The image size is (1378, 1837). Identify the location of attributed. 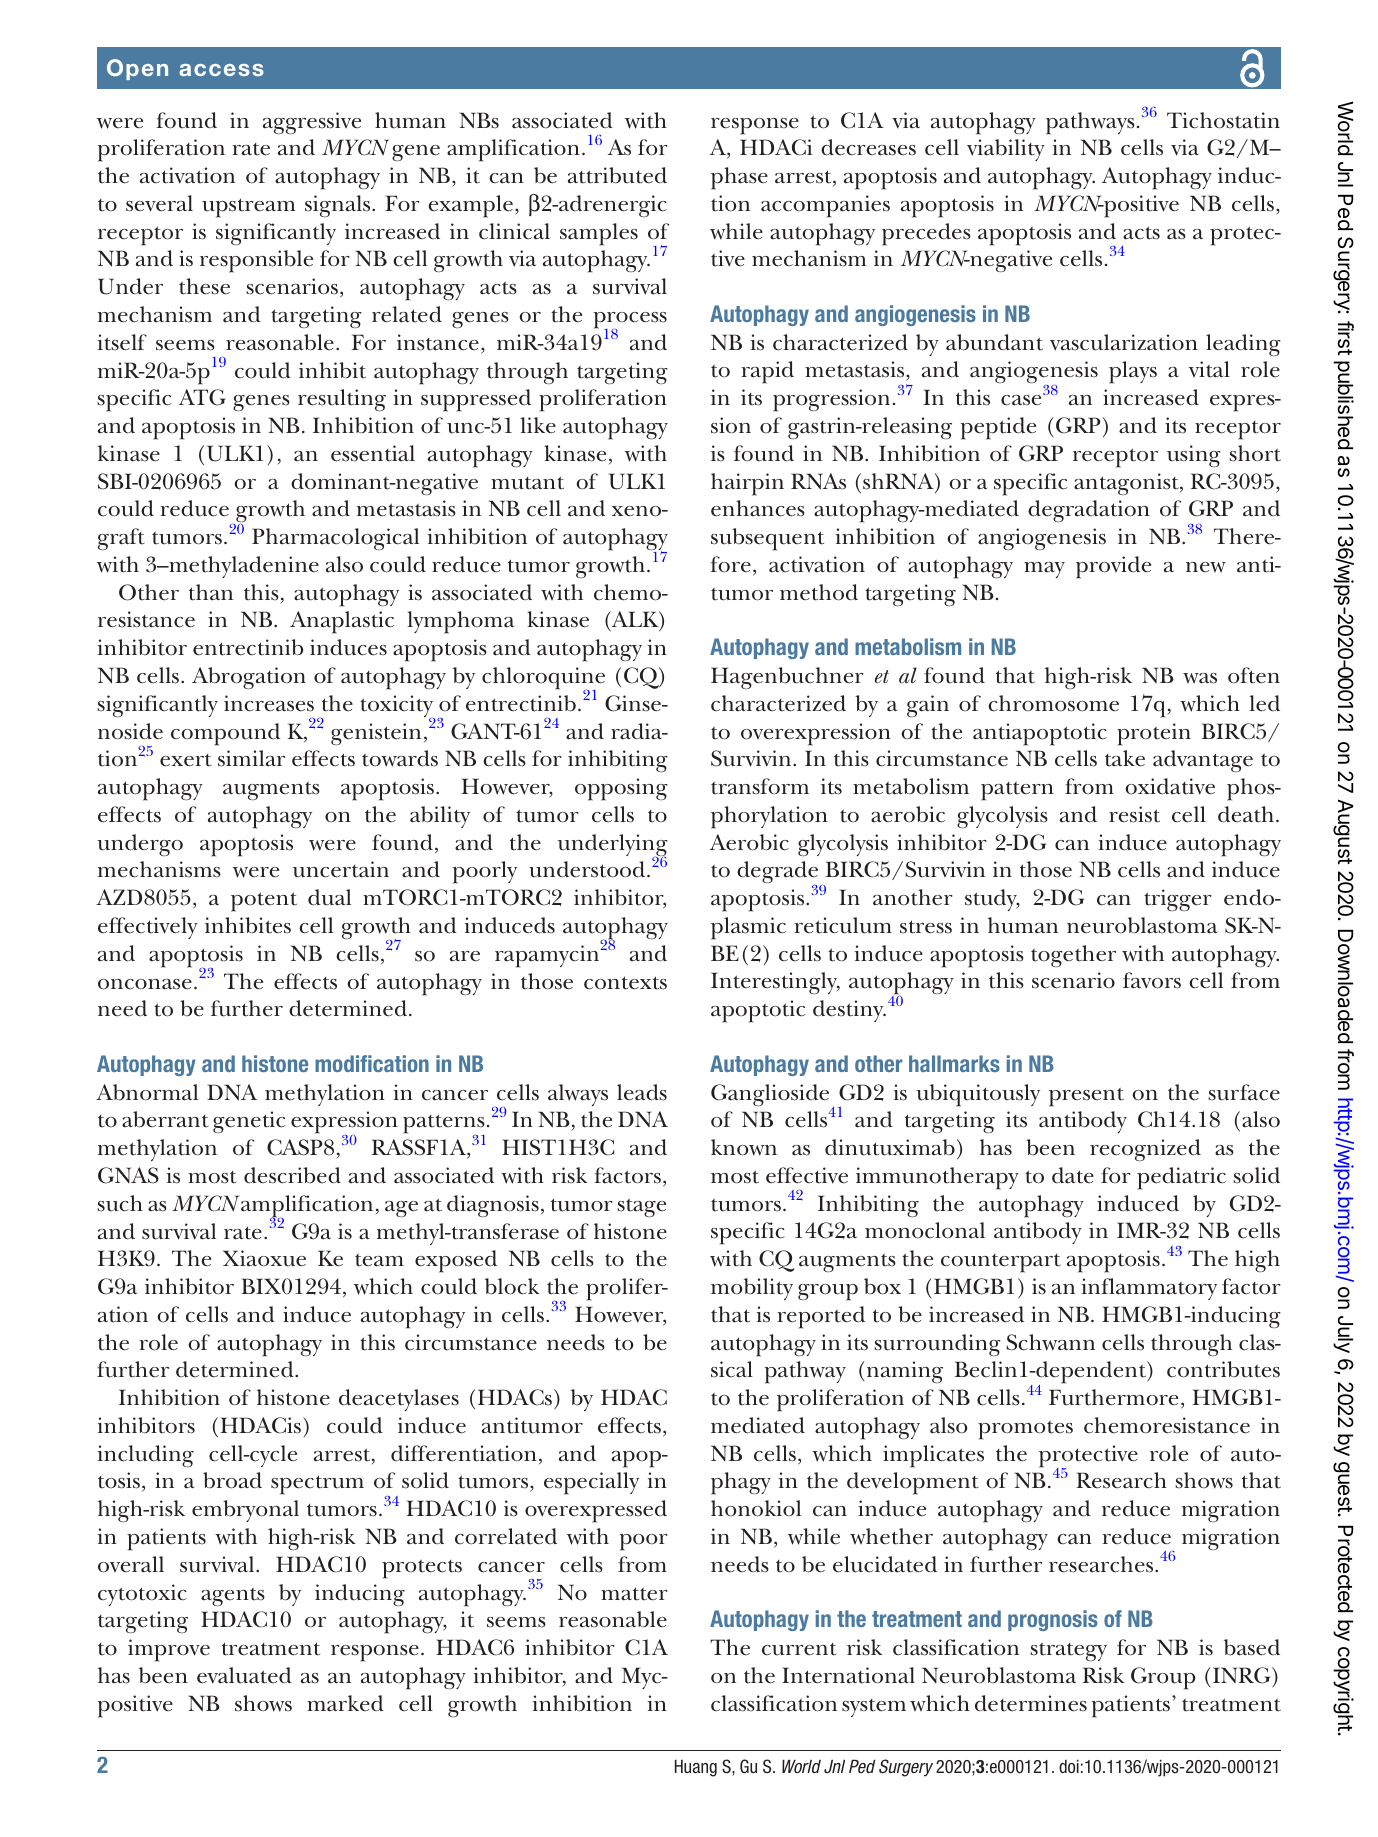
(617, 175).
